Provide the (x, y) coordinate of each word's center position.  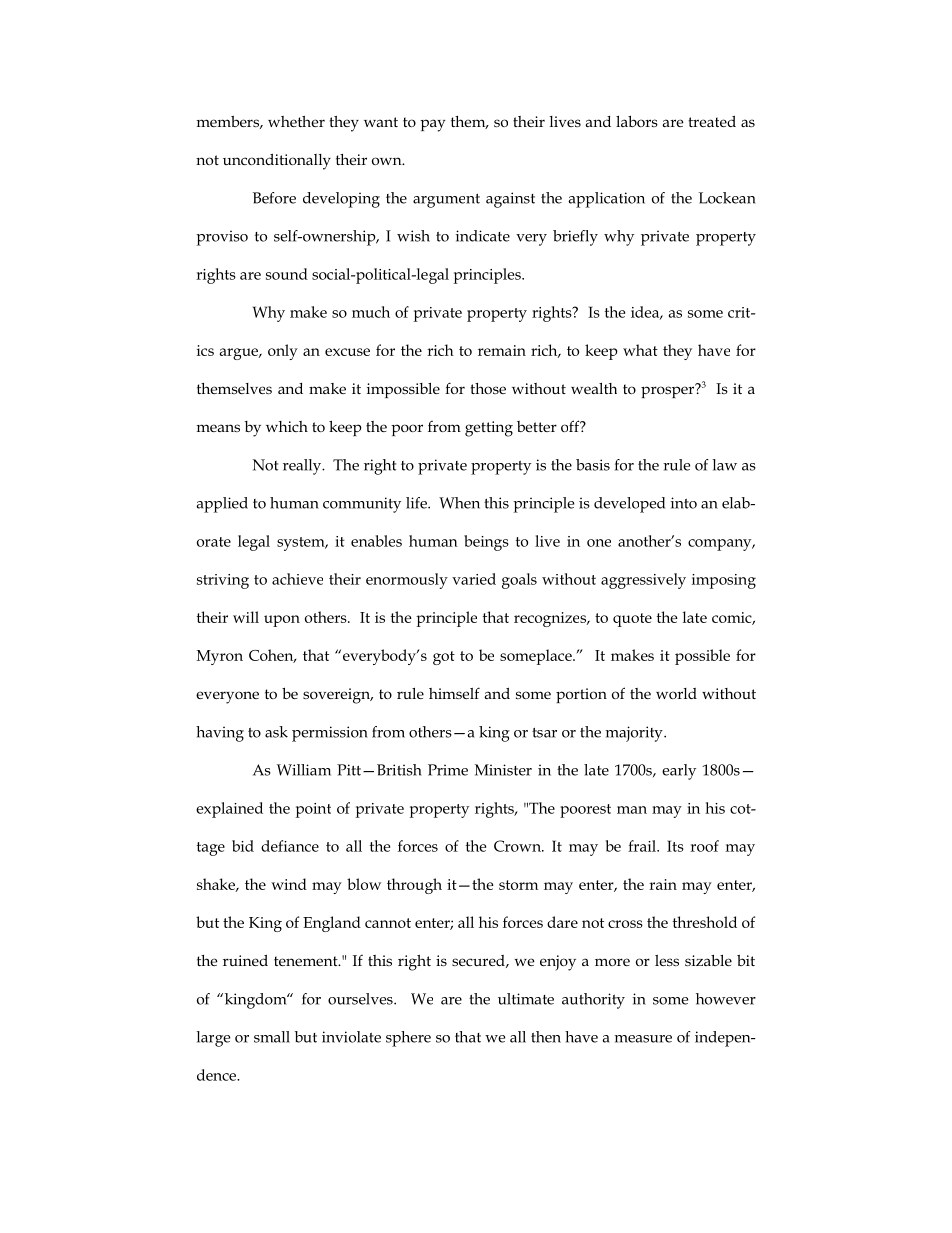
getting (489, 429)
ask (276, 732)
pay (433, 125)
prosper (669, 391)
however (726, 999)
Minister (503, 770)
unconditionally (277, 161)
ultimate (526, 999)
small (272, 1037)
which (287, 426)
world (676, 693)
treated (712, 121)
